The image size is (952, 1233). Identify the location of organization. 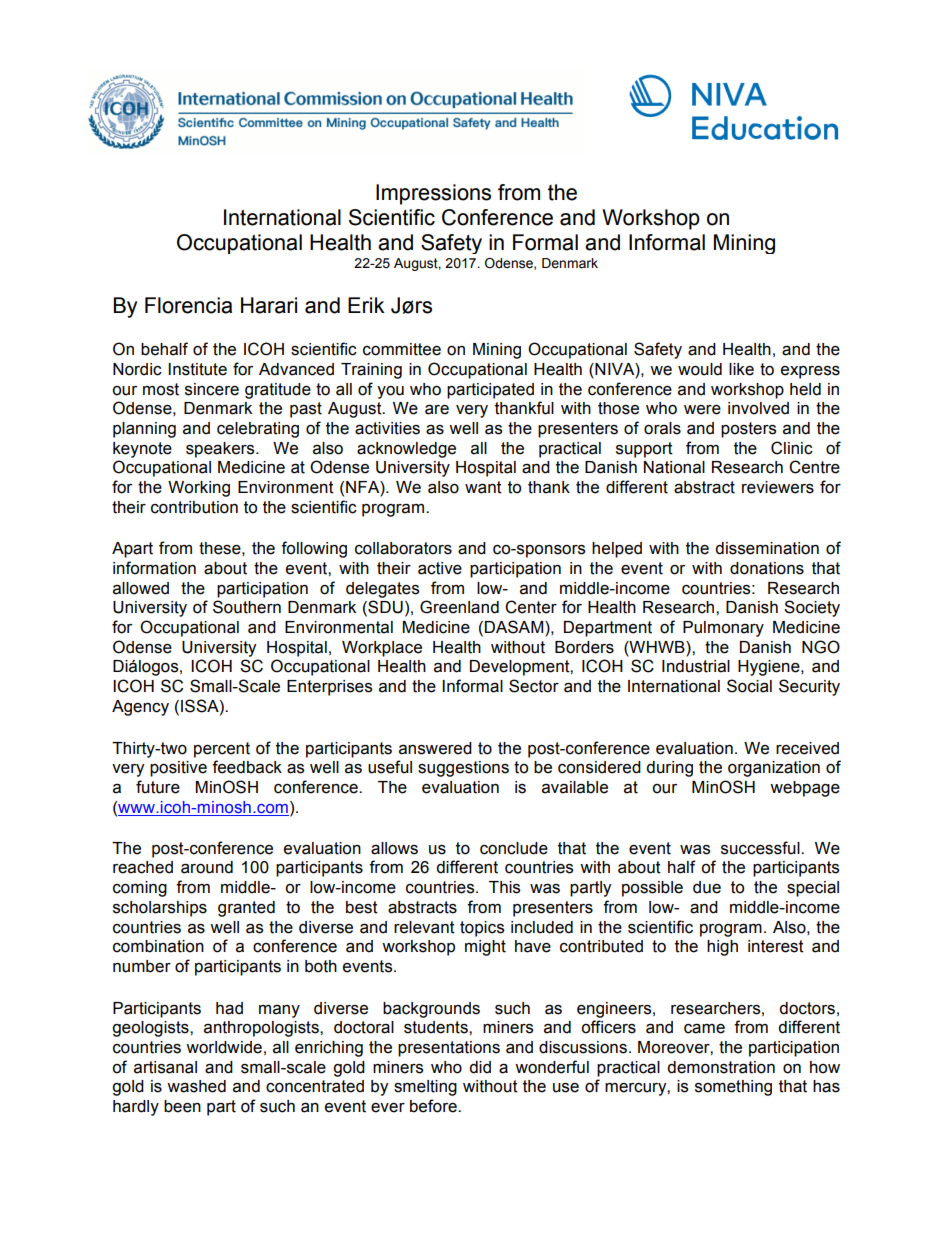
(774, 769).
